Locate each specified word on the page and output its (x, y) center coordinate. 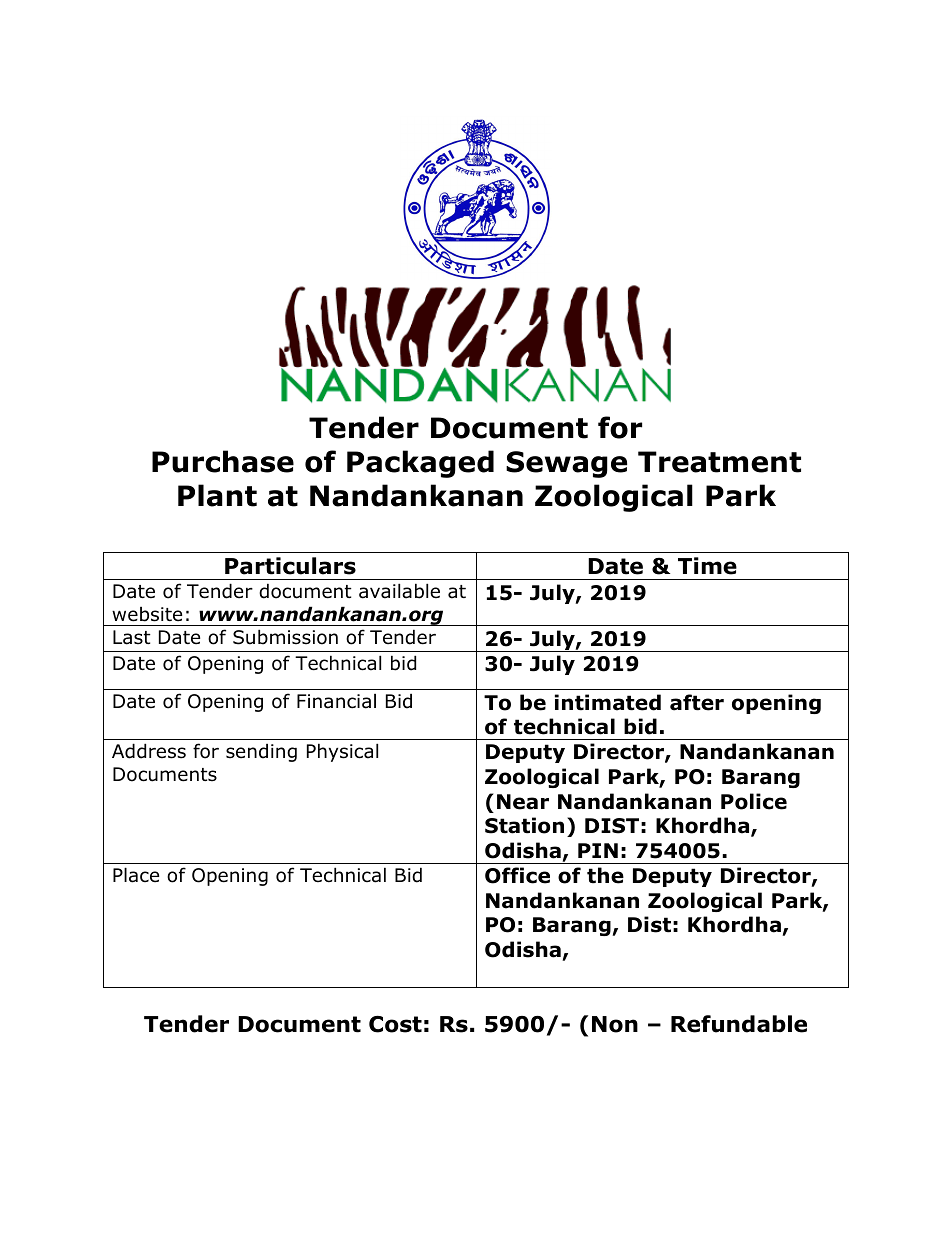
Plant (217, 495)
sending (261, 753)
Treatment (719, 462)
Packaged (420, 464)
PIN (598, 850)
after (697, 702)
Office (517, 875)
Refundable (739, 1024)
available (399, 591)
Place (136, 875)
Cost (395, 1024)
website (147, 614)
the (605, 875)
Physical (342, 752)
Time (707, 566)
